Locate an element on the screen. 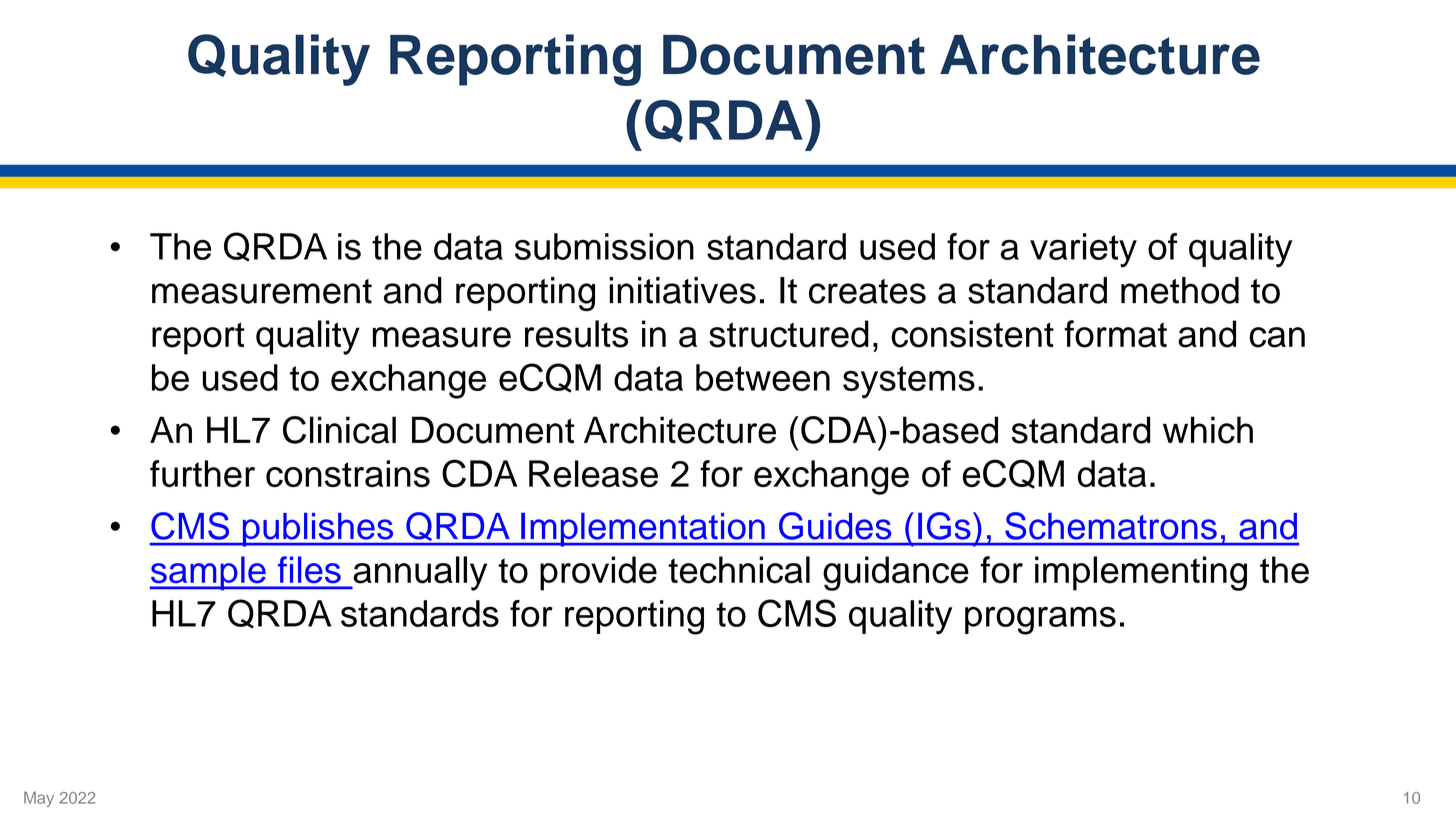 The image size is (1456, 819). variety is located at coordinates (1083, 250).
